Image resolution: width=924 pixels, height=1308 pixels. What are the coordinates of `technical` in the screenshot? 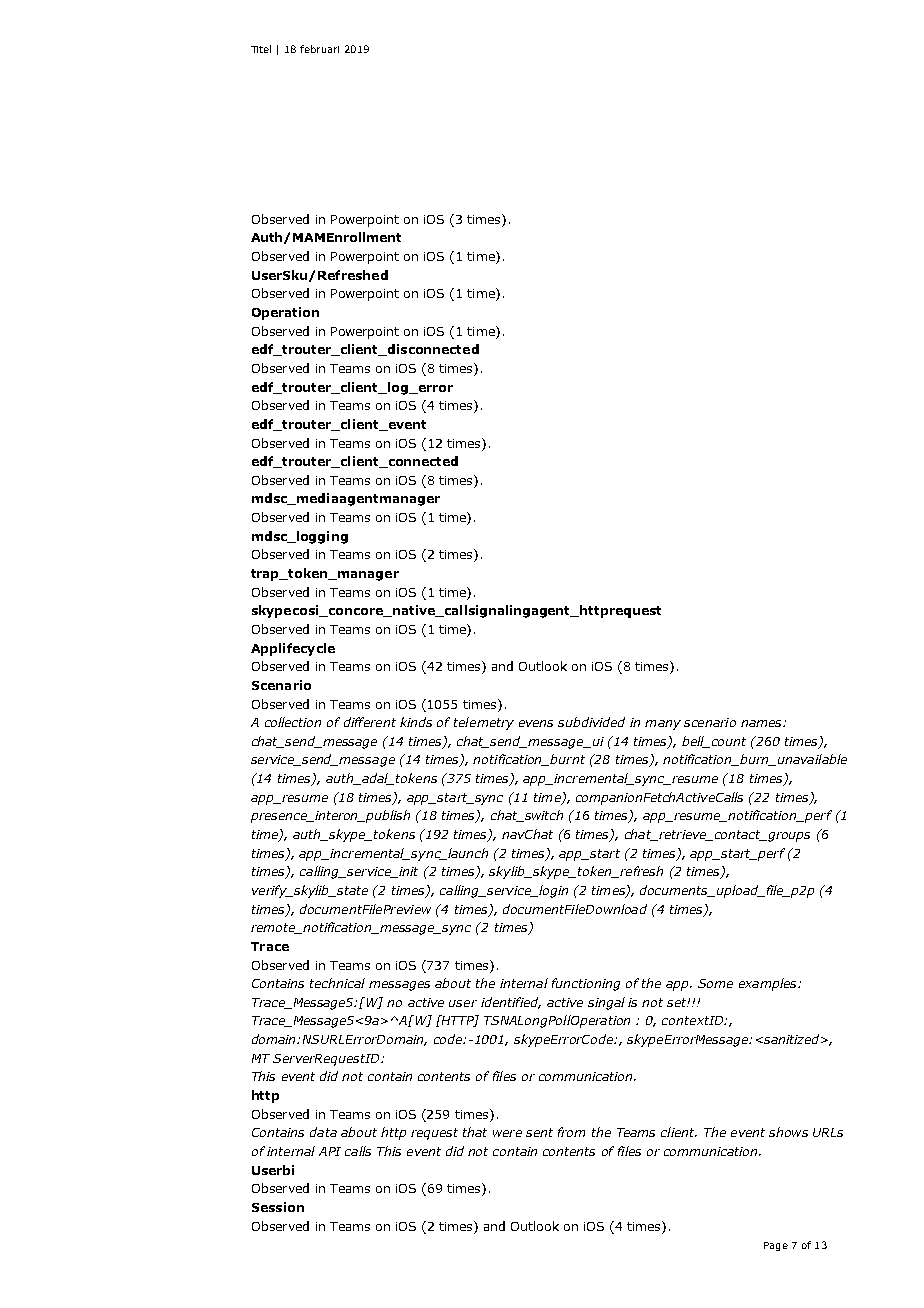 It's located at (337, 983).
